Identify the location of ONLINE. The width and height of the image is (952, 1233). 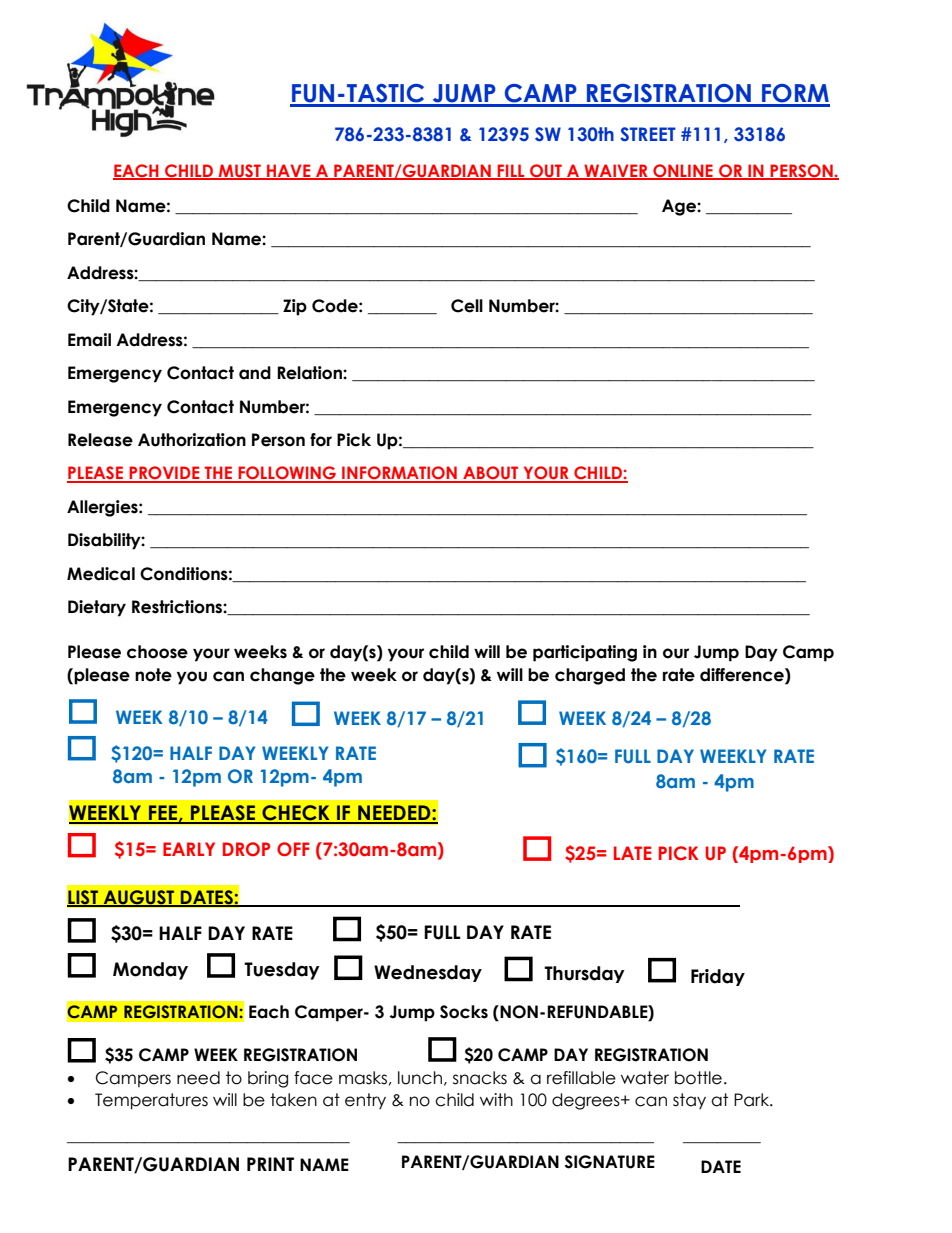
(683, 172).
